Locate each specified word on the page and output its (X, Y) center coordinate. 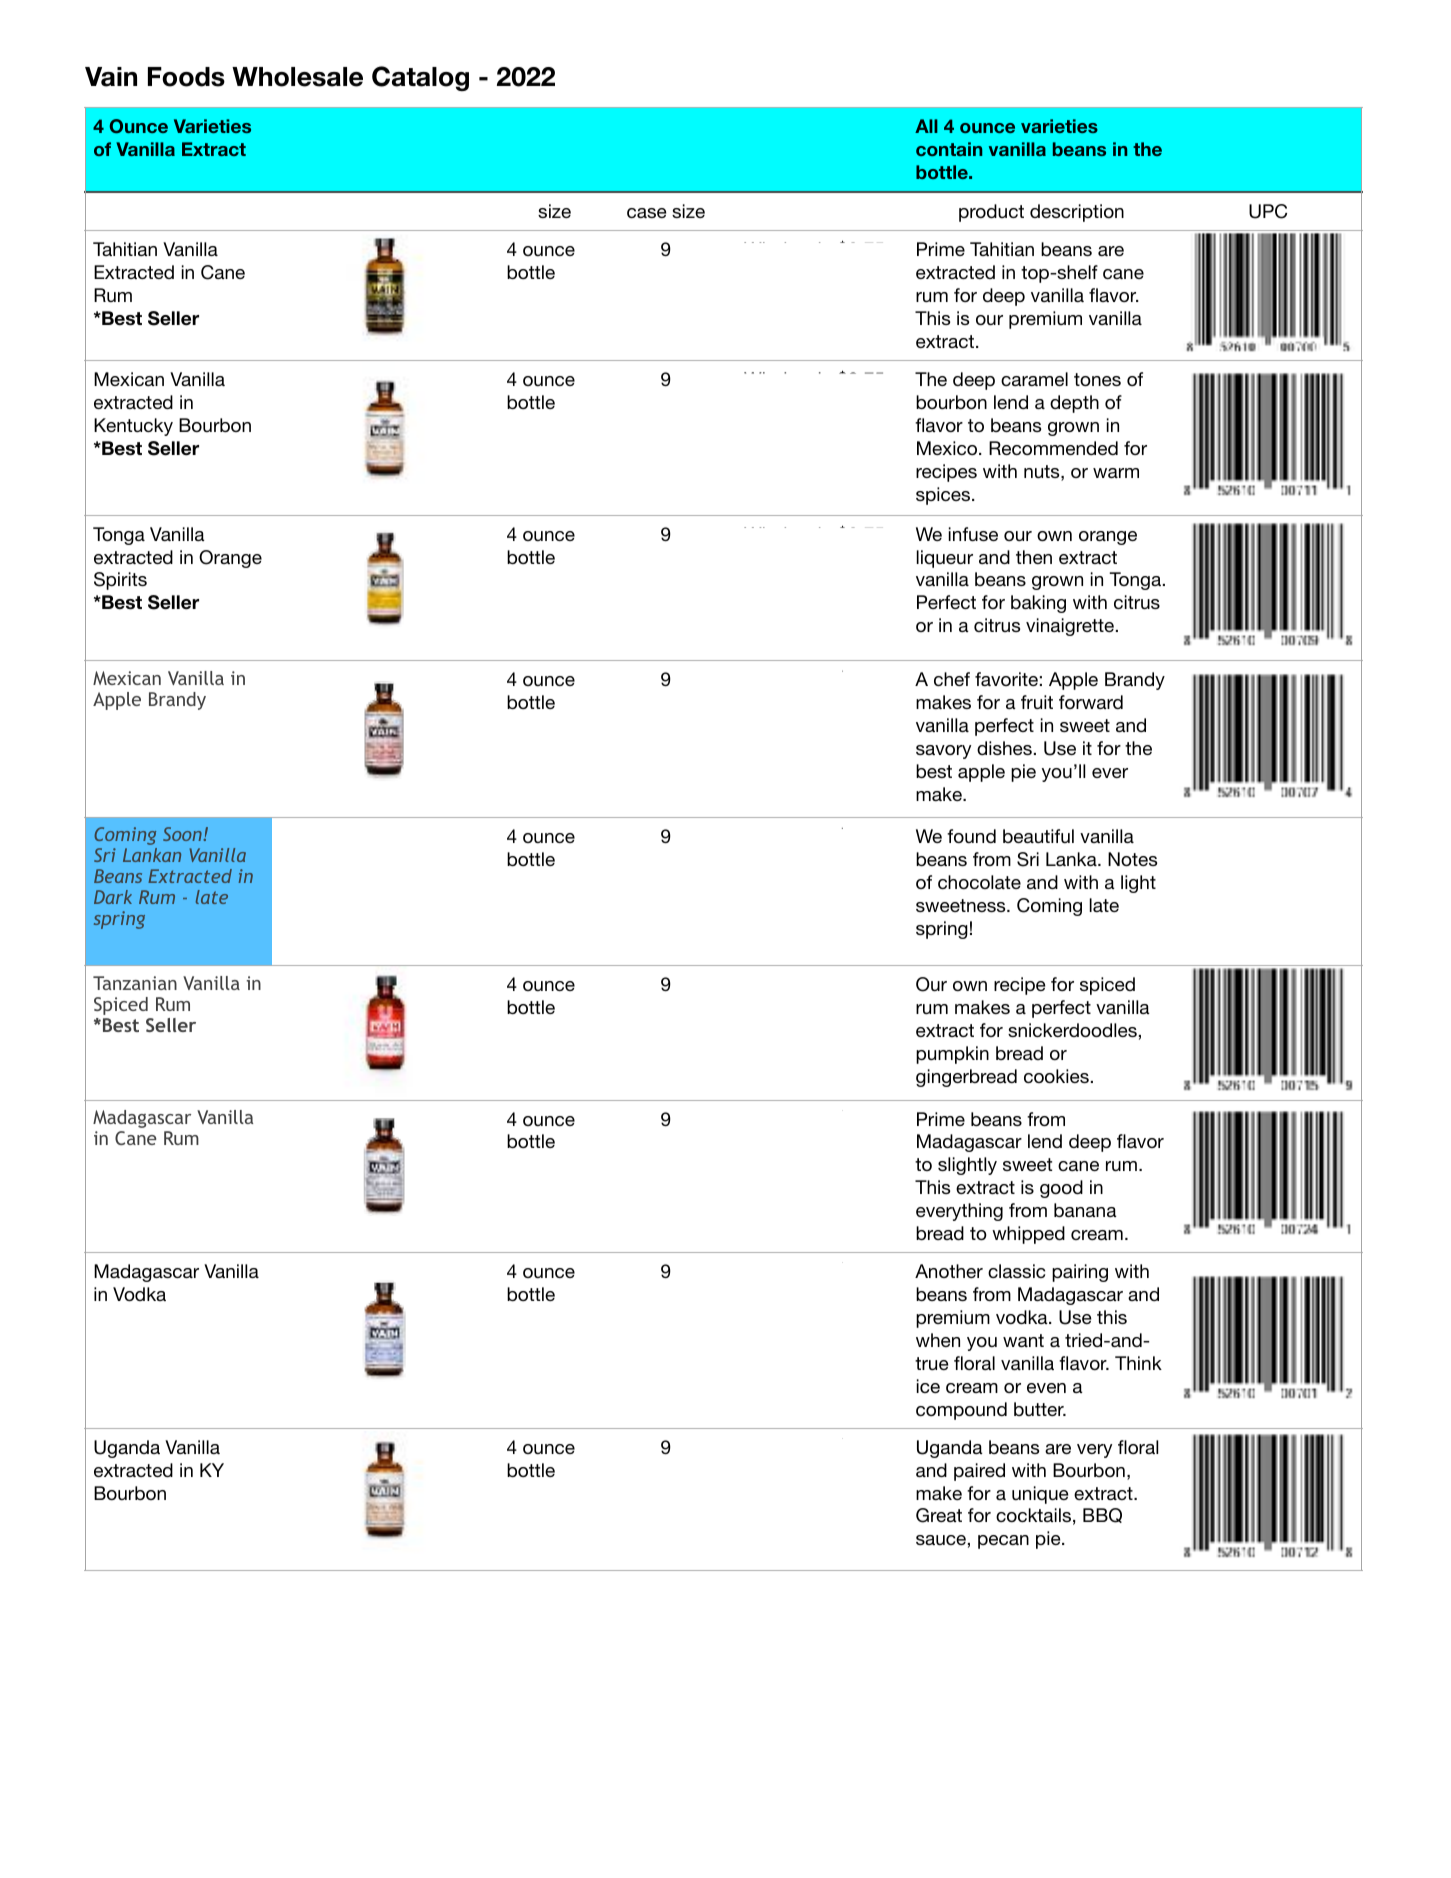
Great (939, 1515)
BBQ (1102, 1515)
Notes (1132, 859)
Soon (183, 834)
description (1077, 213)
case (646, 213)
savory (943, 752)
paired (979, 1472)
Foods (186, 77)
